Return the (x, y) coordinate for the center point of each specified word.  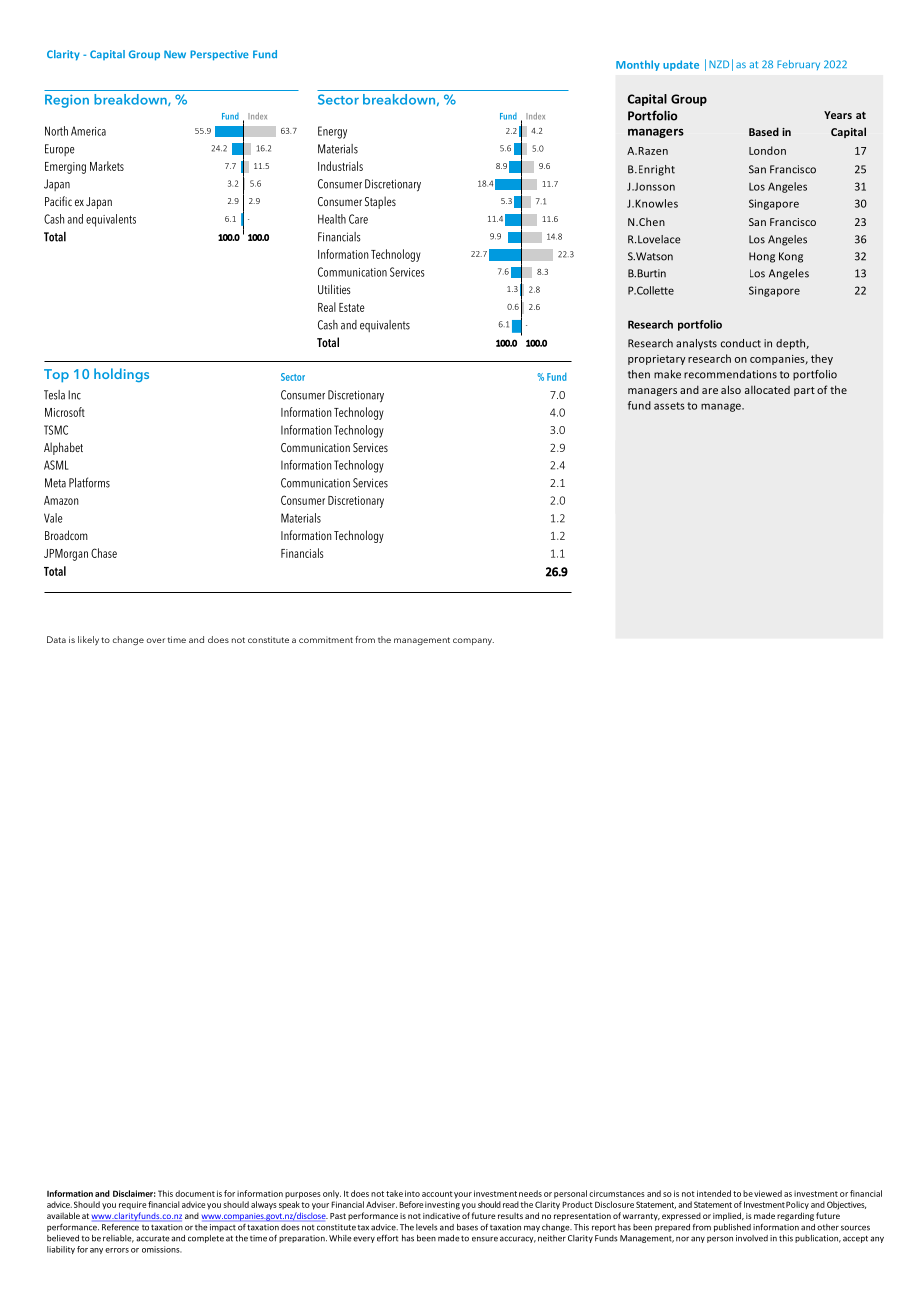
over (156, 640)
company (473, 642)
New (175, 54)
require (132, 1205)
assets (669, 406)
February (798, 65)
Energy (332, 132)
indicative (441, 1215)
